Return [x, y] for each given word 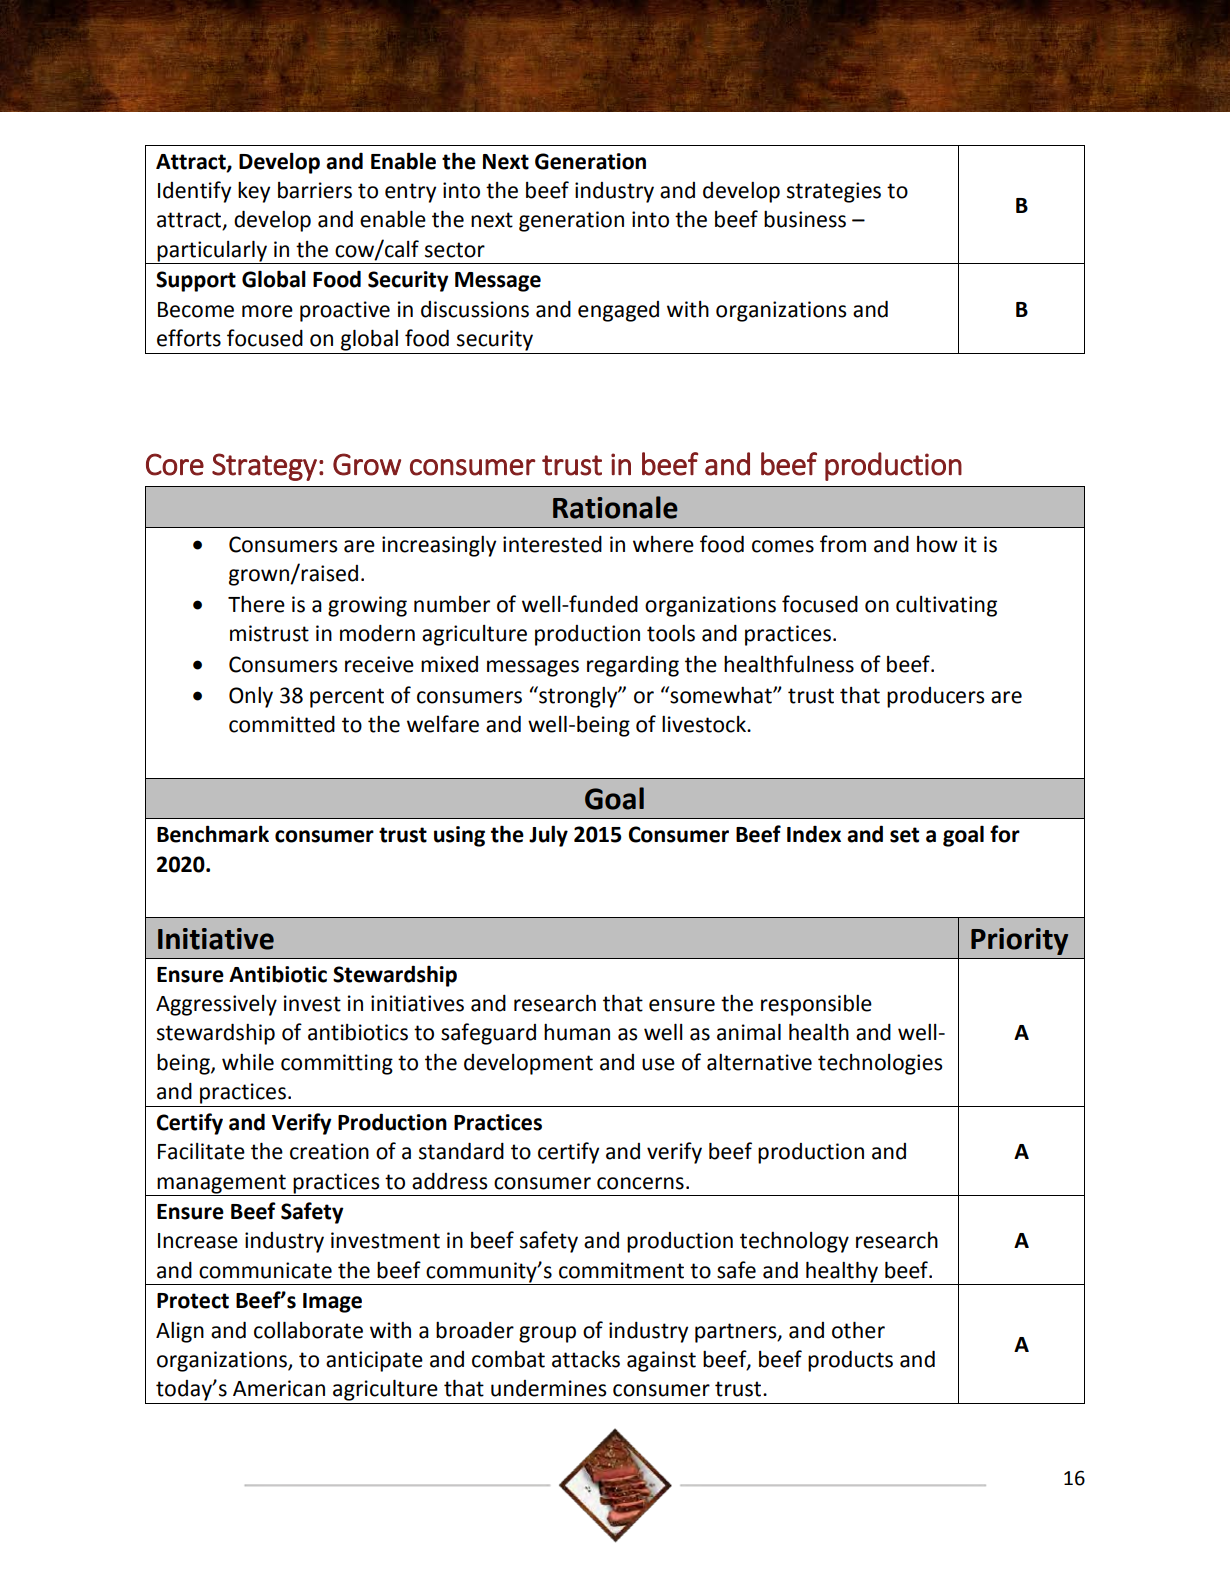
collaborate [308, 1330]
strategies [834, 192]
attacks [586, 1359]
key [254, 192]
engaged [618, 311]
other [858, 1330]
